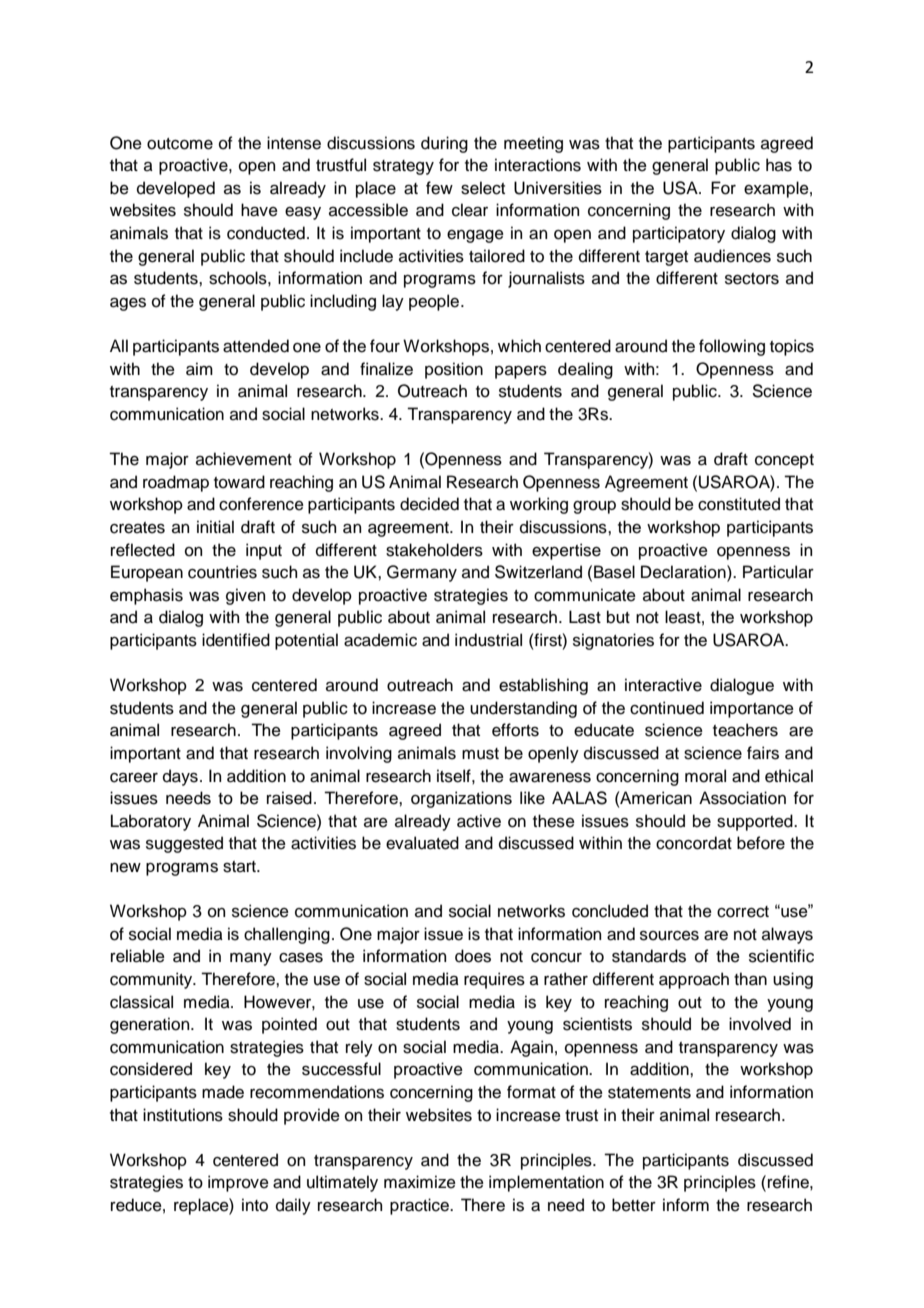 The height and width of the image is (1308, 924). What do you see at coordinates (679, 234) in the image?
I see `participatory` at bounding box center [679, 234].
